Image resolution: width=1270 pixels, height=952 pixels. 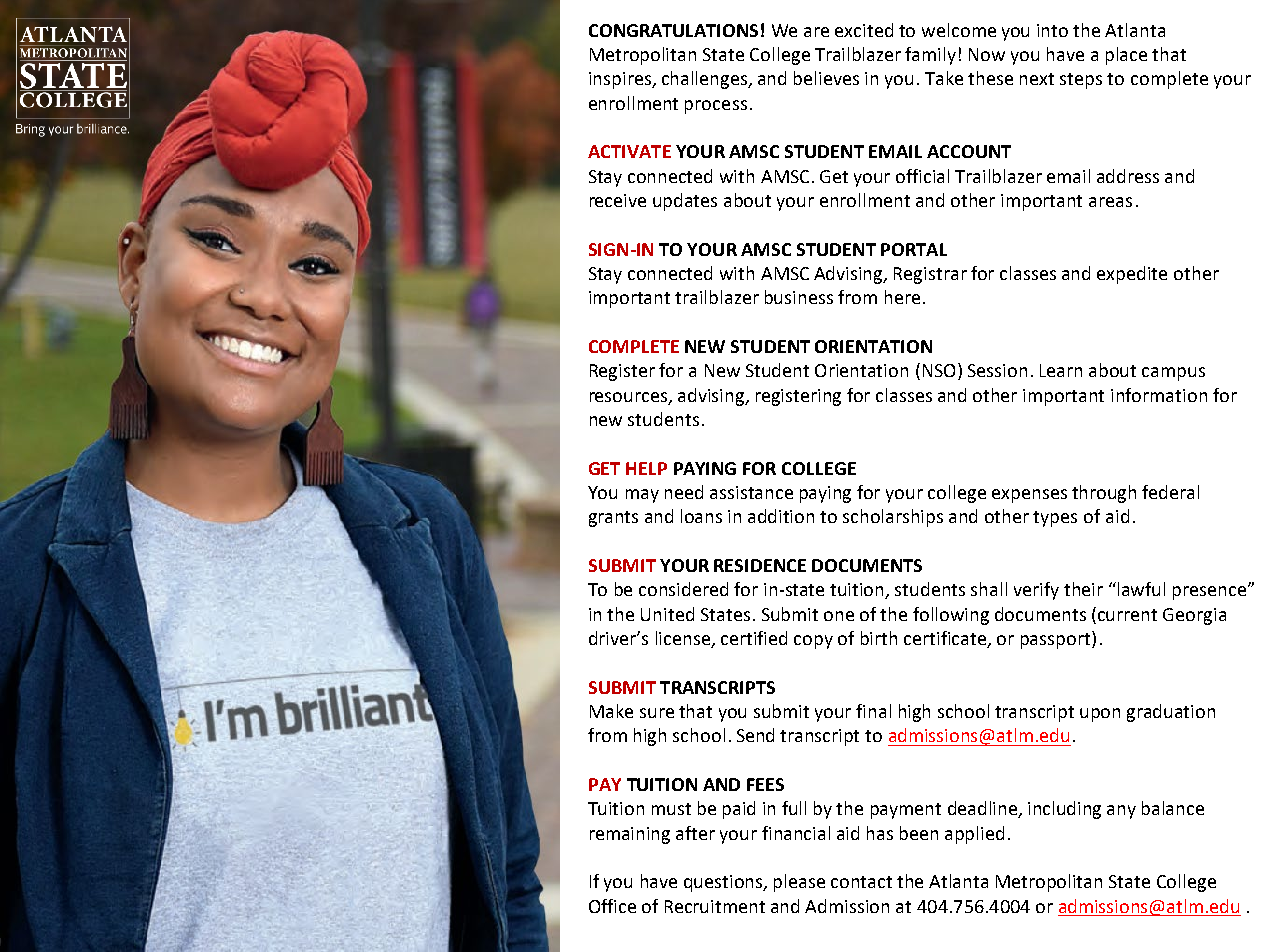 I want to click on contact, so click(x=861, y=882).
